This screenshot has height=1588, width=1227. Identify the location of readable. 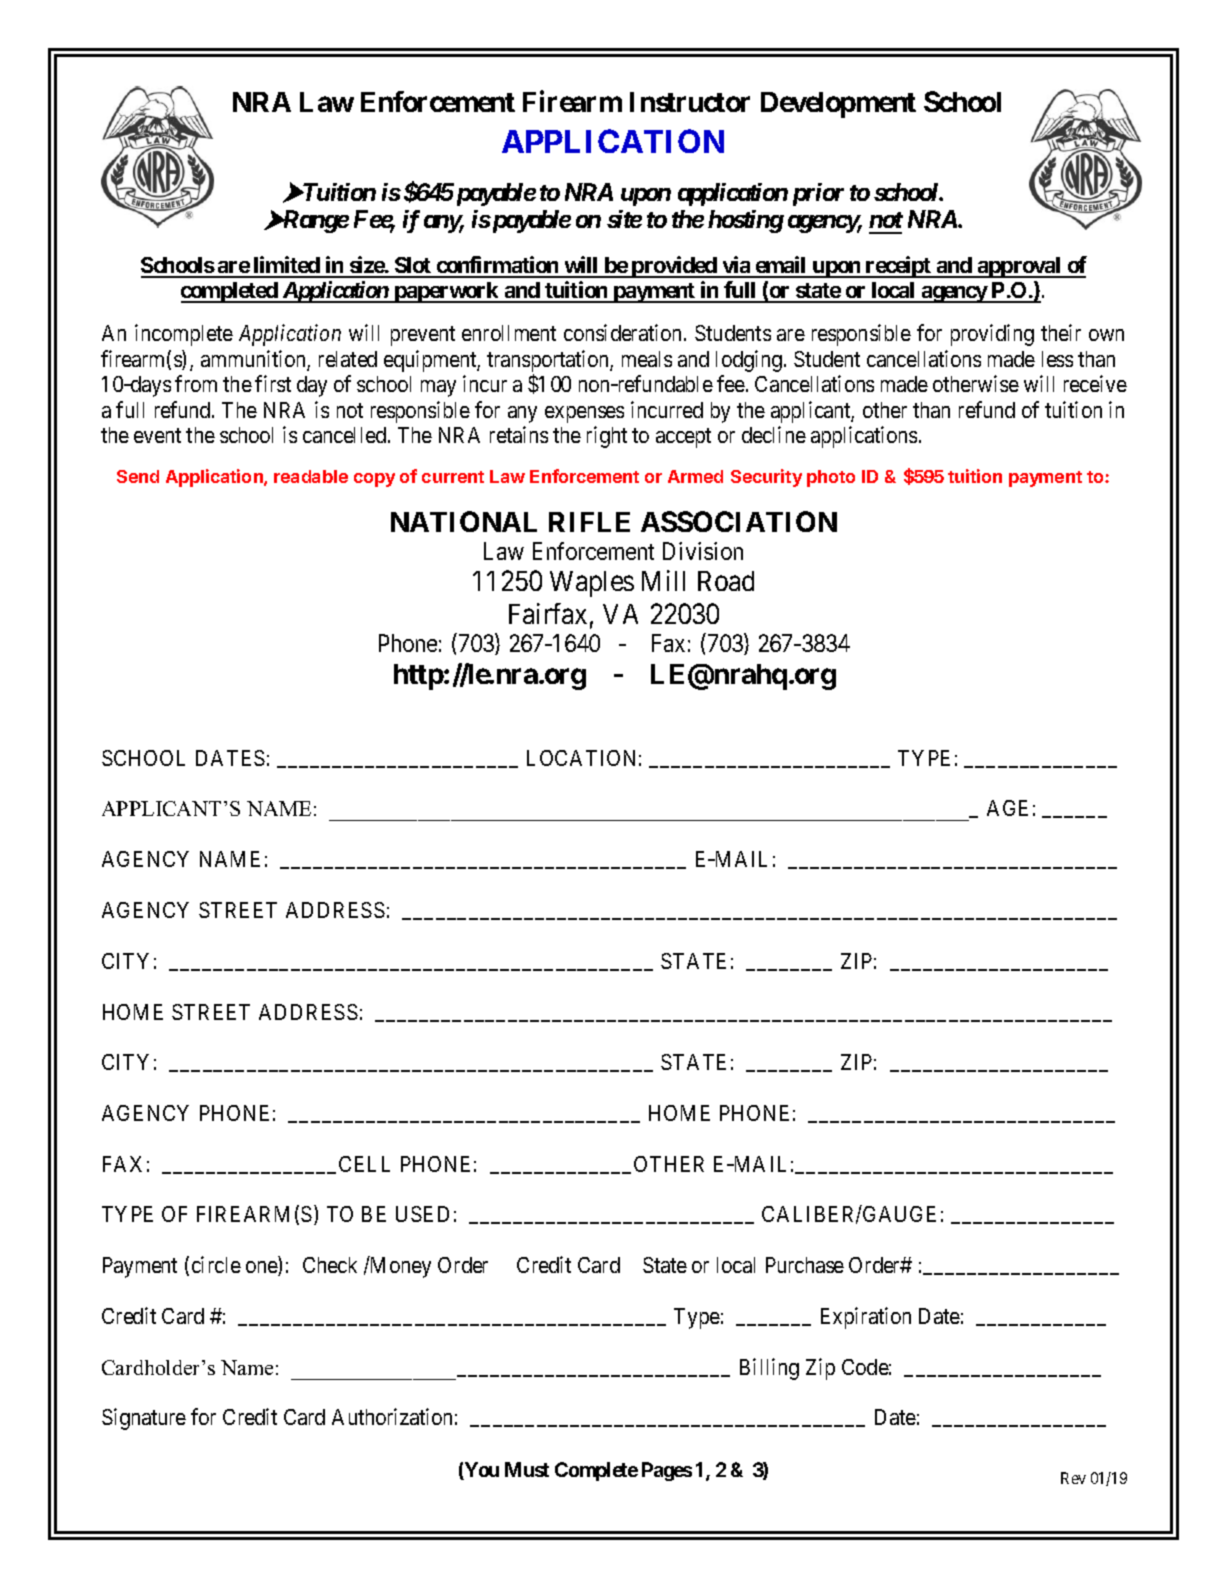
(311, 476).
